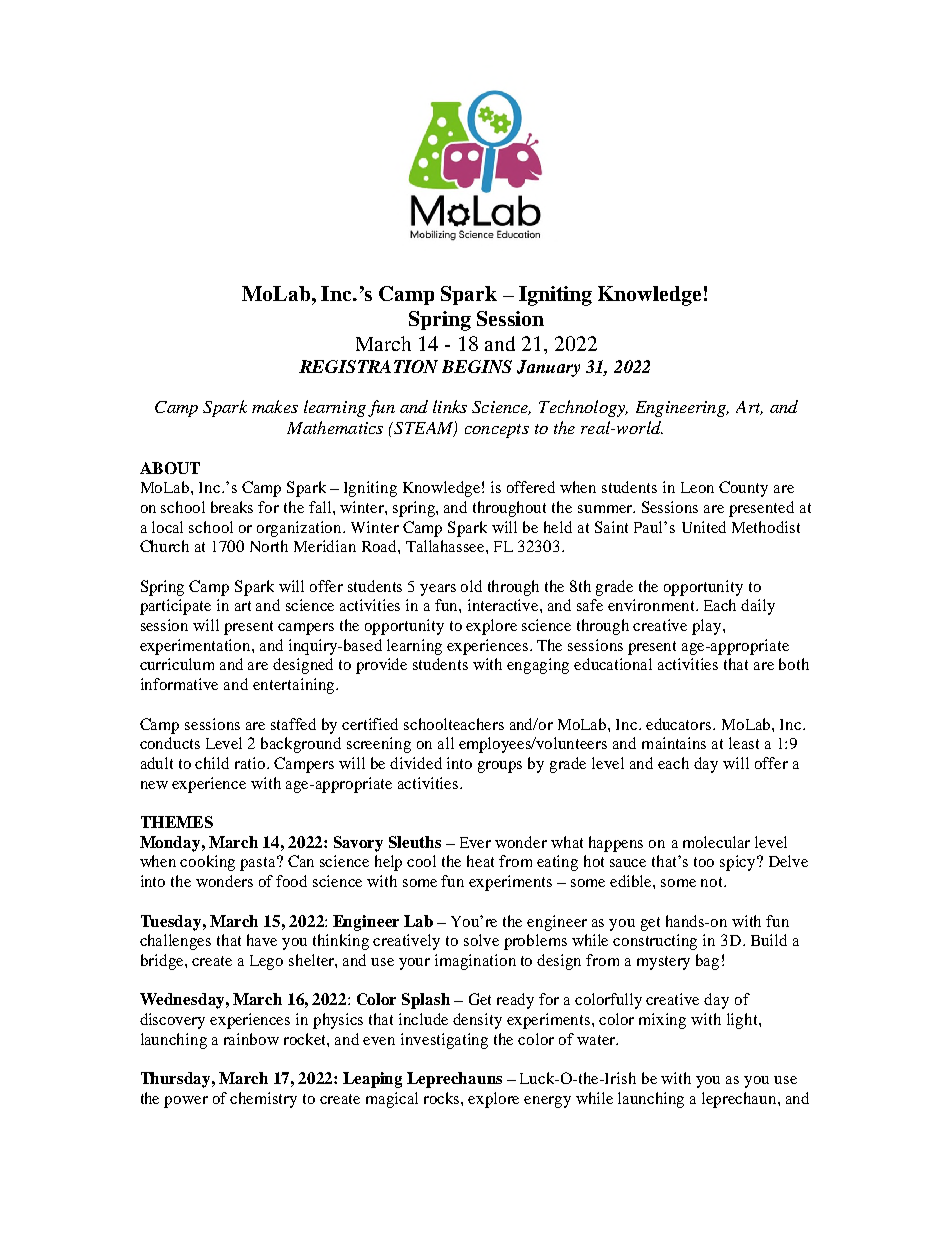 This document has height=1233, width=952. I want to click on Ever, so click(475, 842).
